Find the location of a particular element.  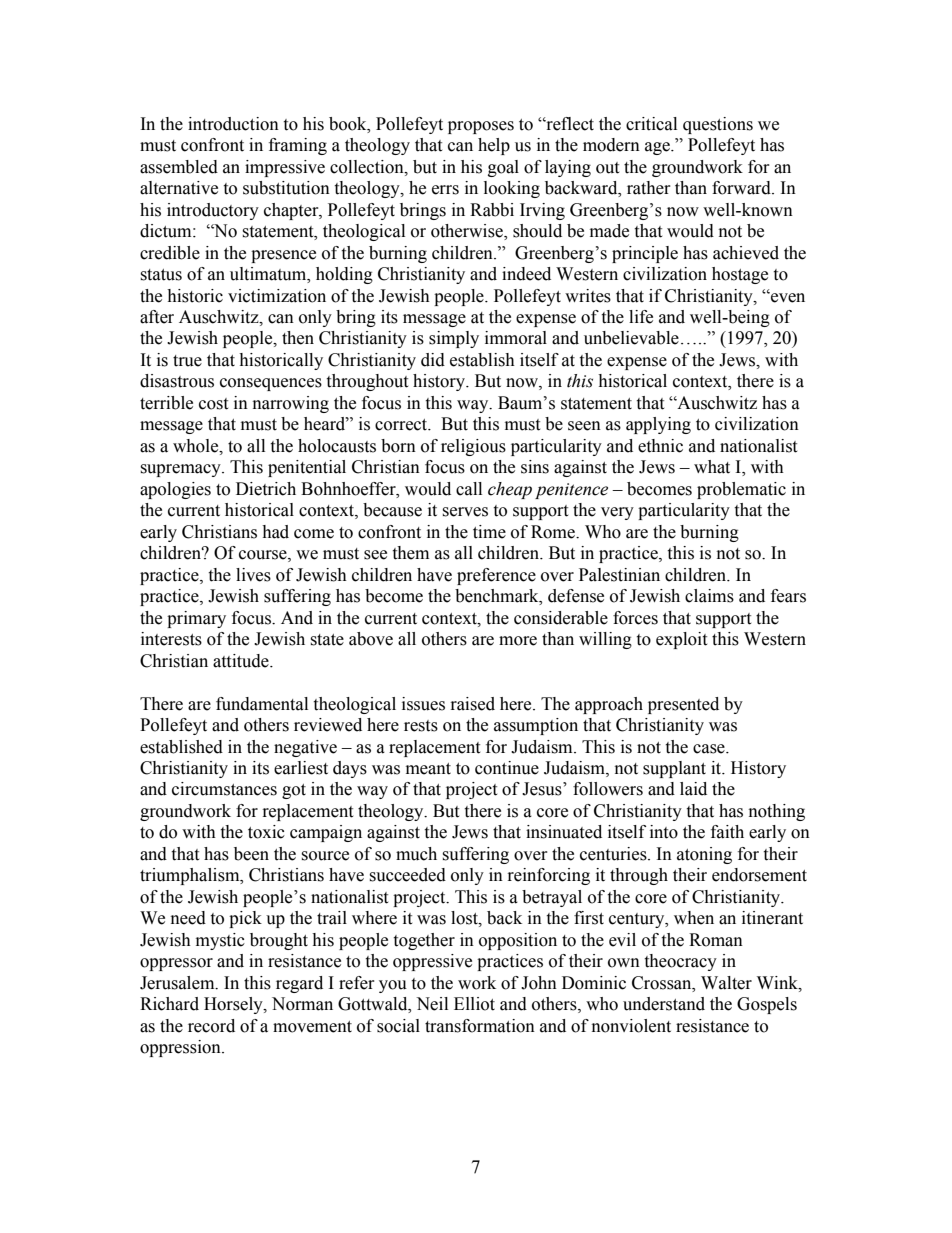

questions is located at coordinates (718, 125).
